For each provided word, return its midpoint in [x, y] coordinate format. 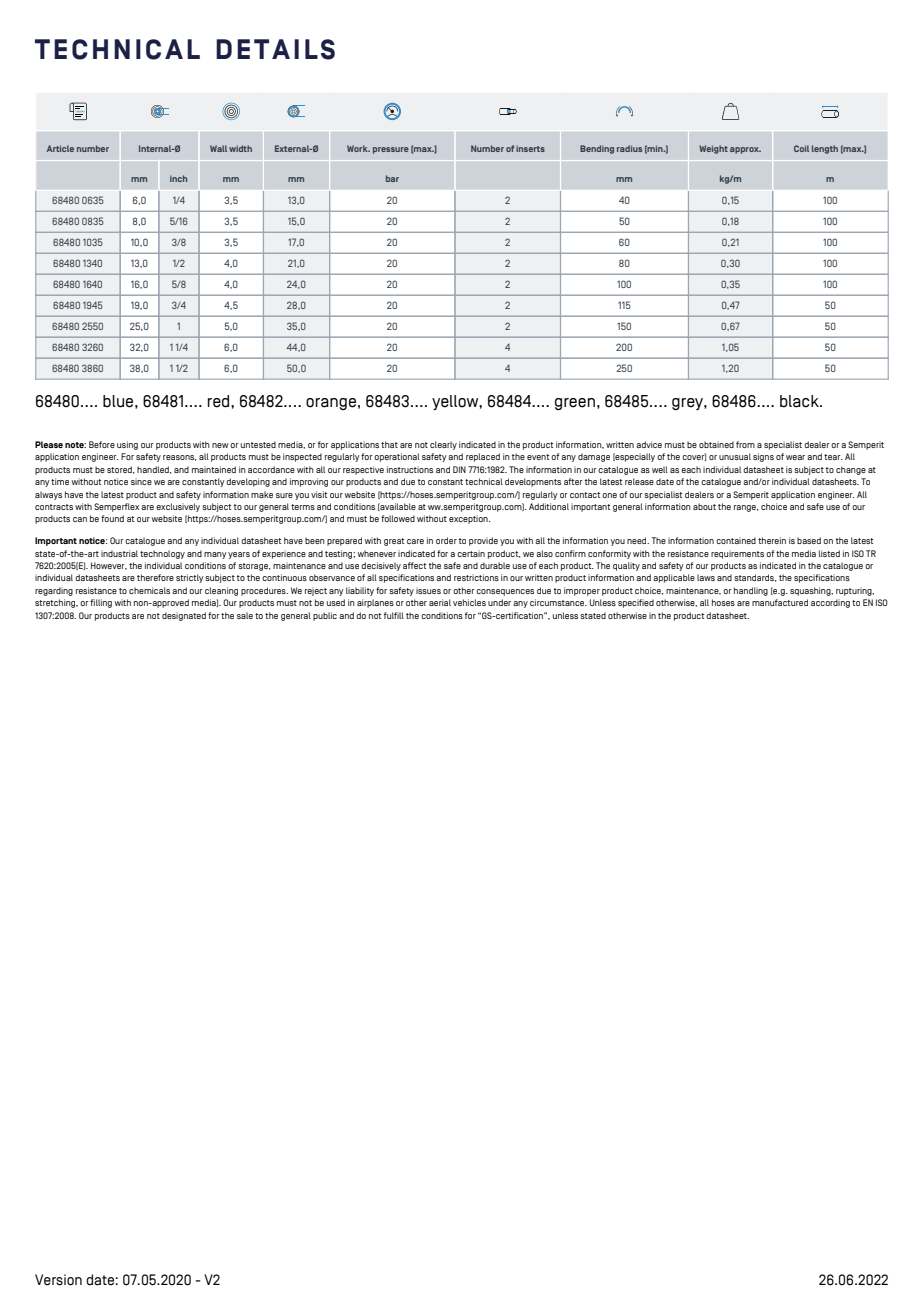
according [830, 603]
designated [184, 616]
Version [58, 1280]
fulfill [394, 615]
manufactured [780, 602]
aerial [440, 602]
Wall [218, 148]
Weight [713, 149]
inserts [530, 148]
